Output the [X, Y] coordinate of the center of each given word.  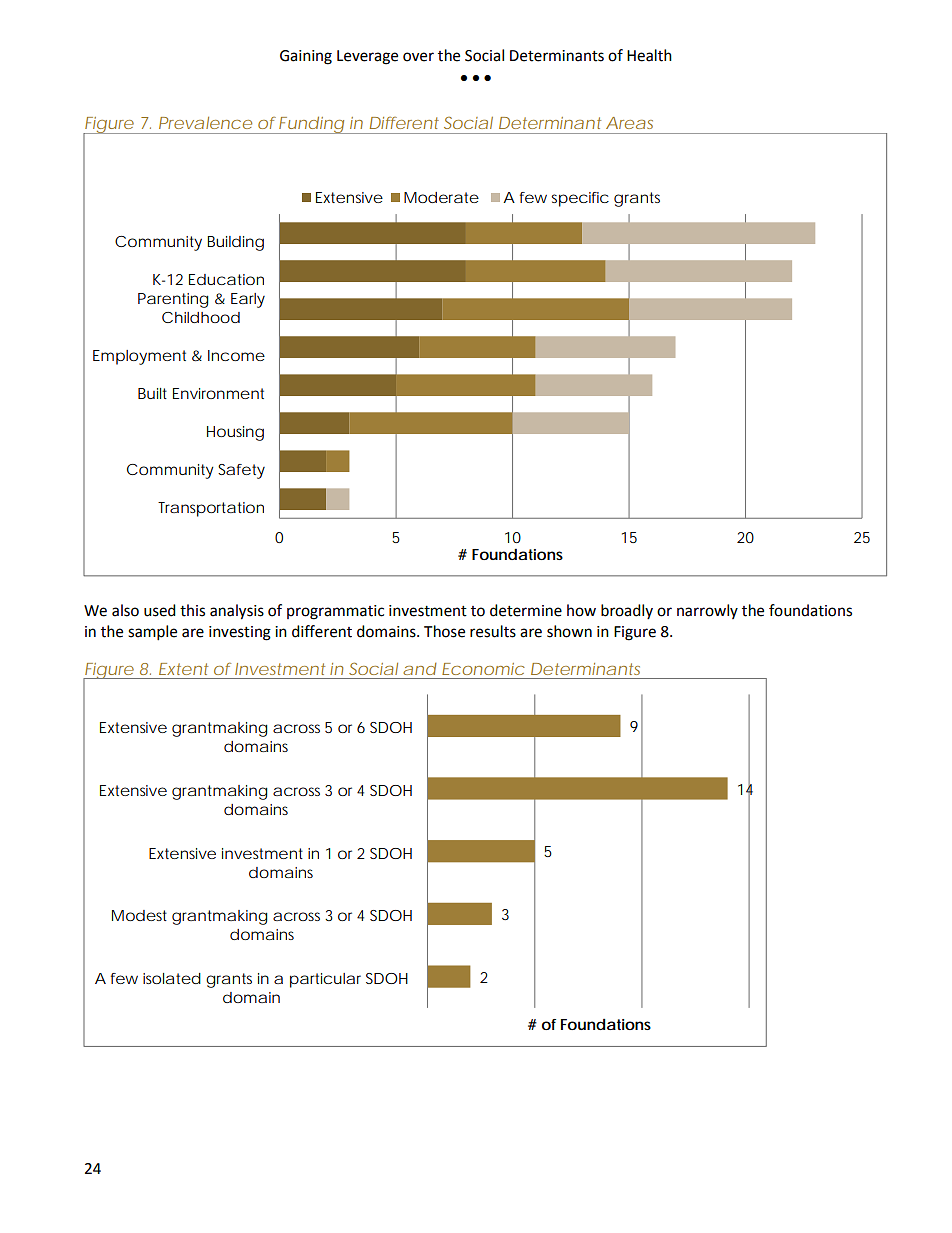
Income [236, 355]
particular [325, 980]
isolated [172, 978]
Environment [218, 393]
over [418, 57]
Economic [483, 669]
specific [580, 199]
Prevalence [205, 123]
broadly [627, 611]
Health [649, 55]
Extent [183, 669]
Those [444, 631]
